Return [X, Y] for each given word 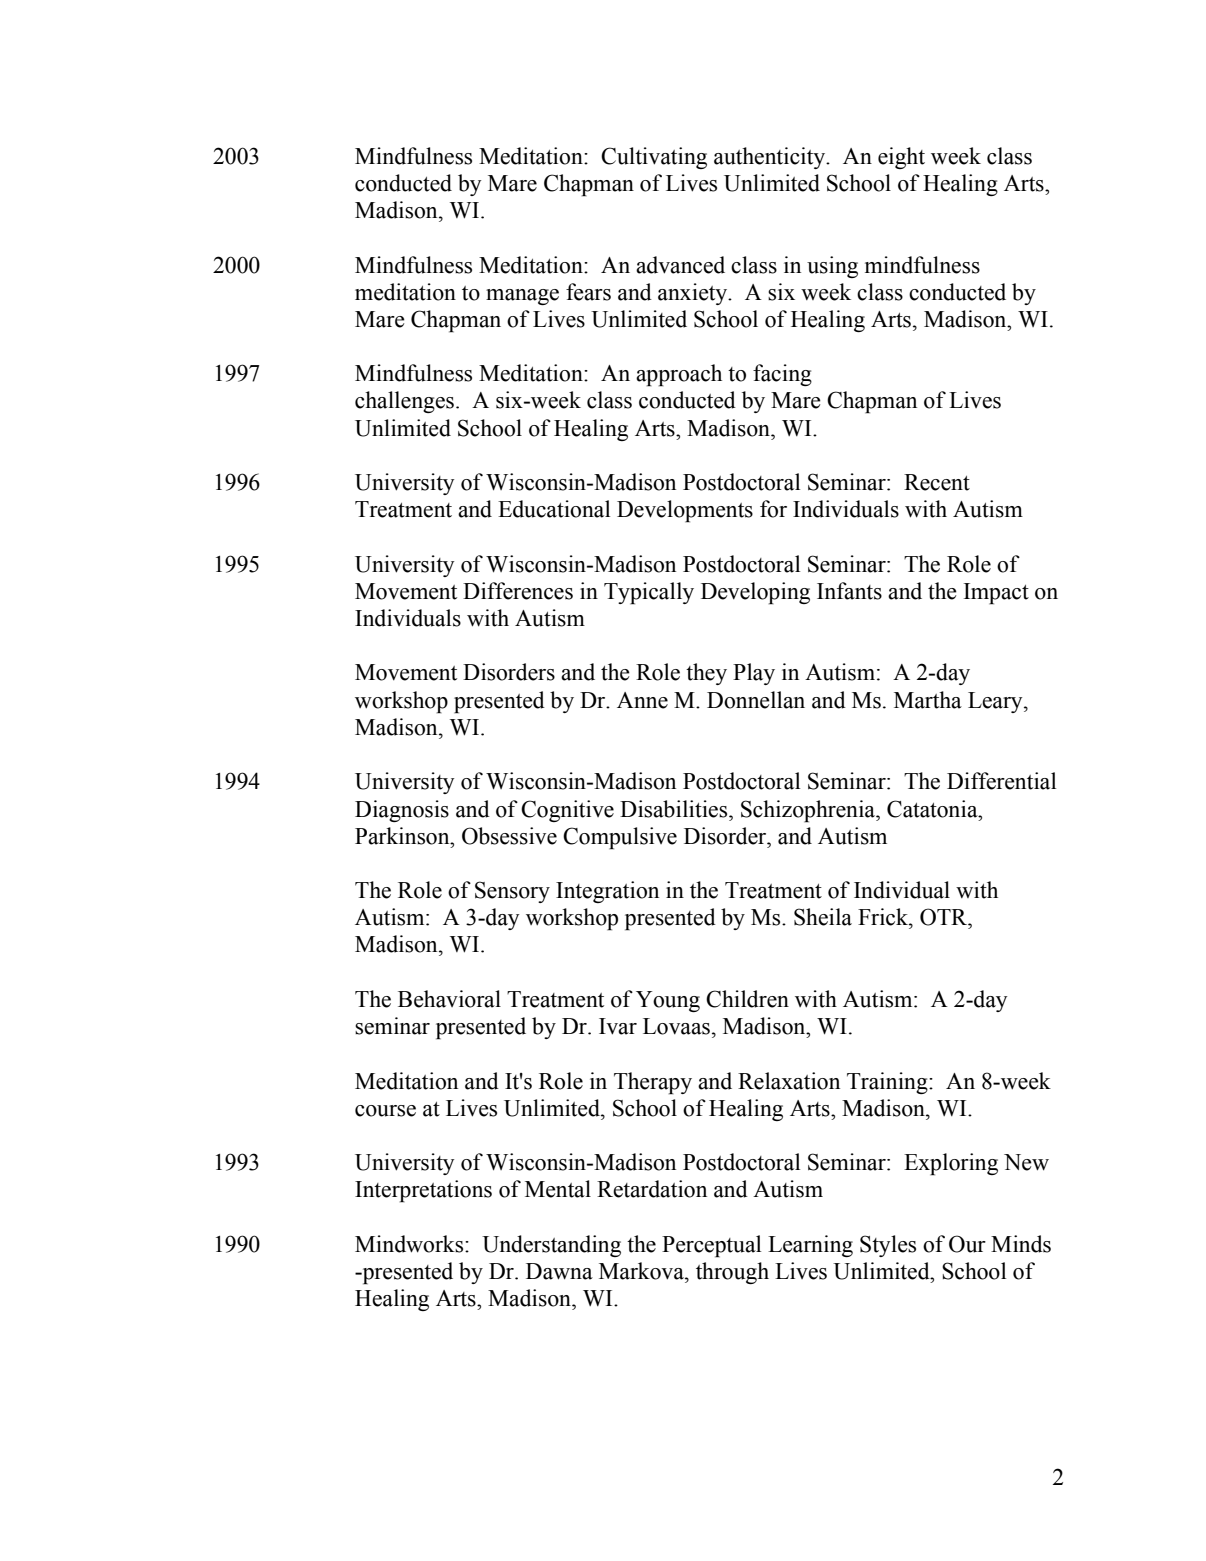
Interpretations [423, 1191]
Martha [928, 700]
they [706, 674]
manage [522, 297]
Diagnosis [402, 811]
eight [901, 158]
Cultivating [654, 158]
